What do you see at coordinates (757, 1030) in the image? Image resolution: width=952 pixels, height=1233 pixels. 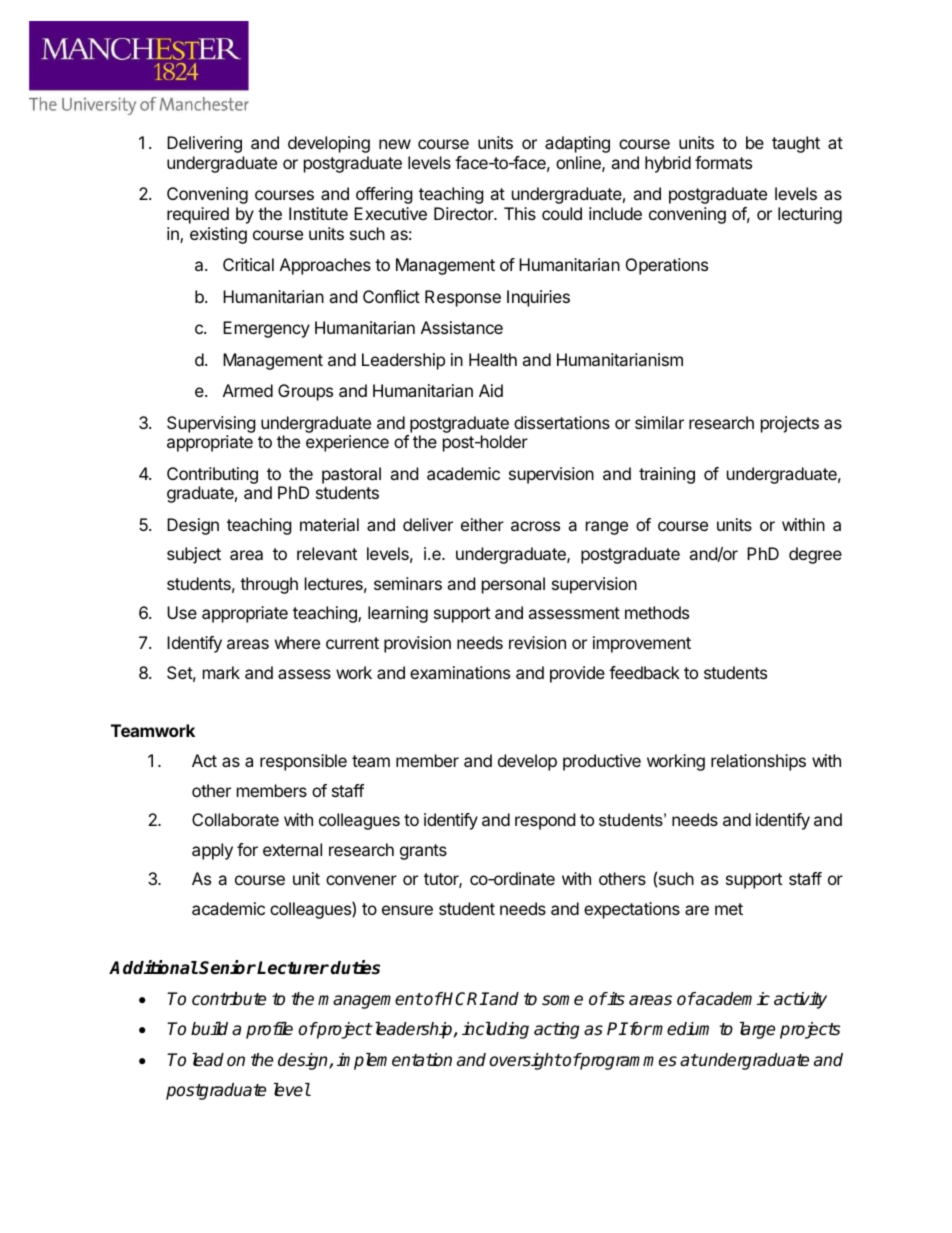 I see `large` at bounding box center [757, 1030].
